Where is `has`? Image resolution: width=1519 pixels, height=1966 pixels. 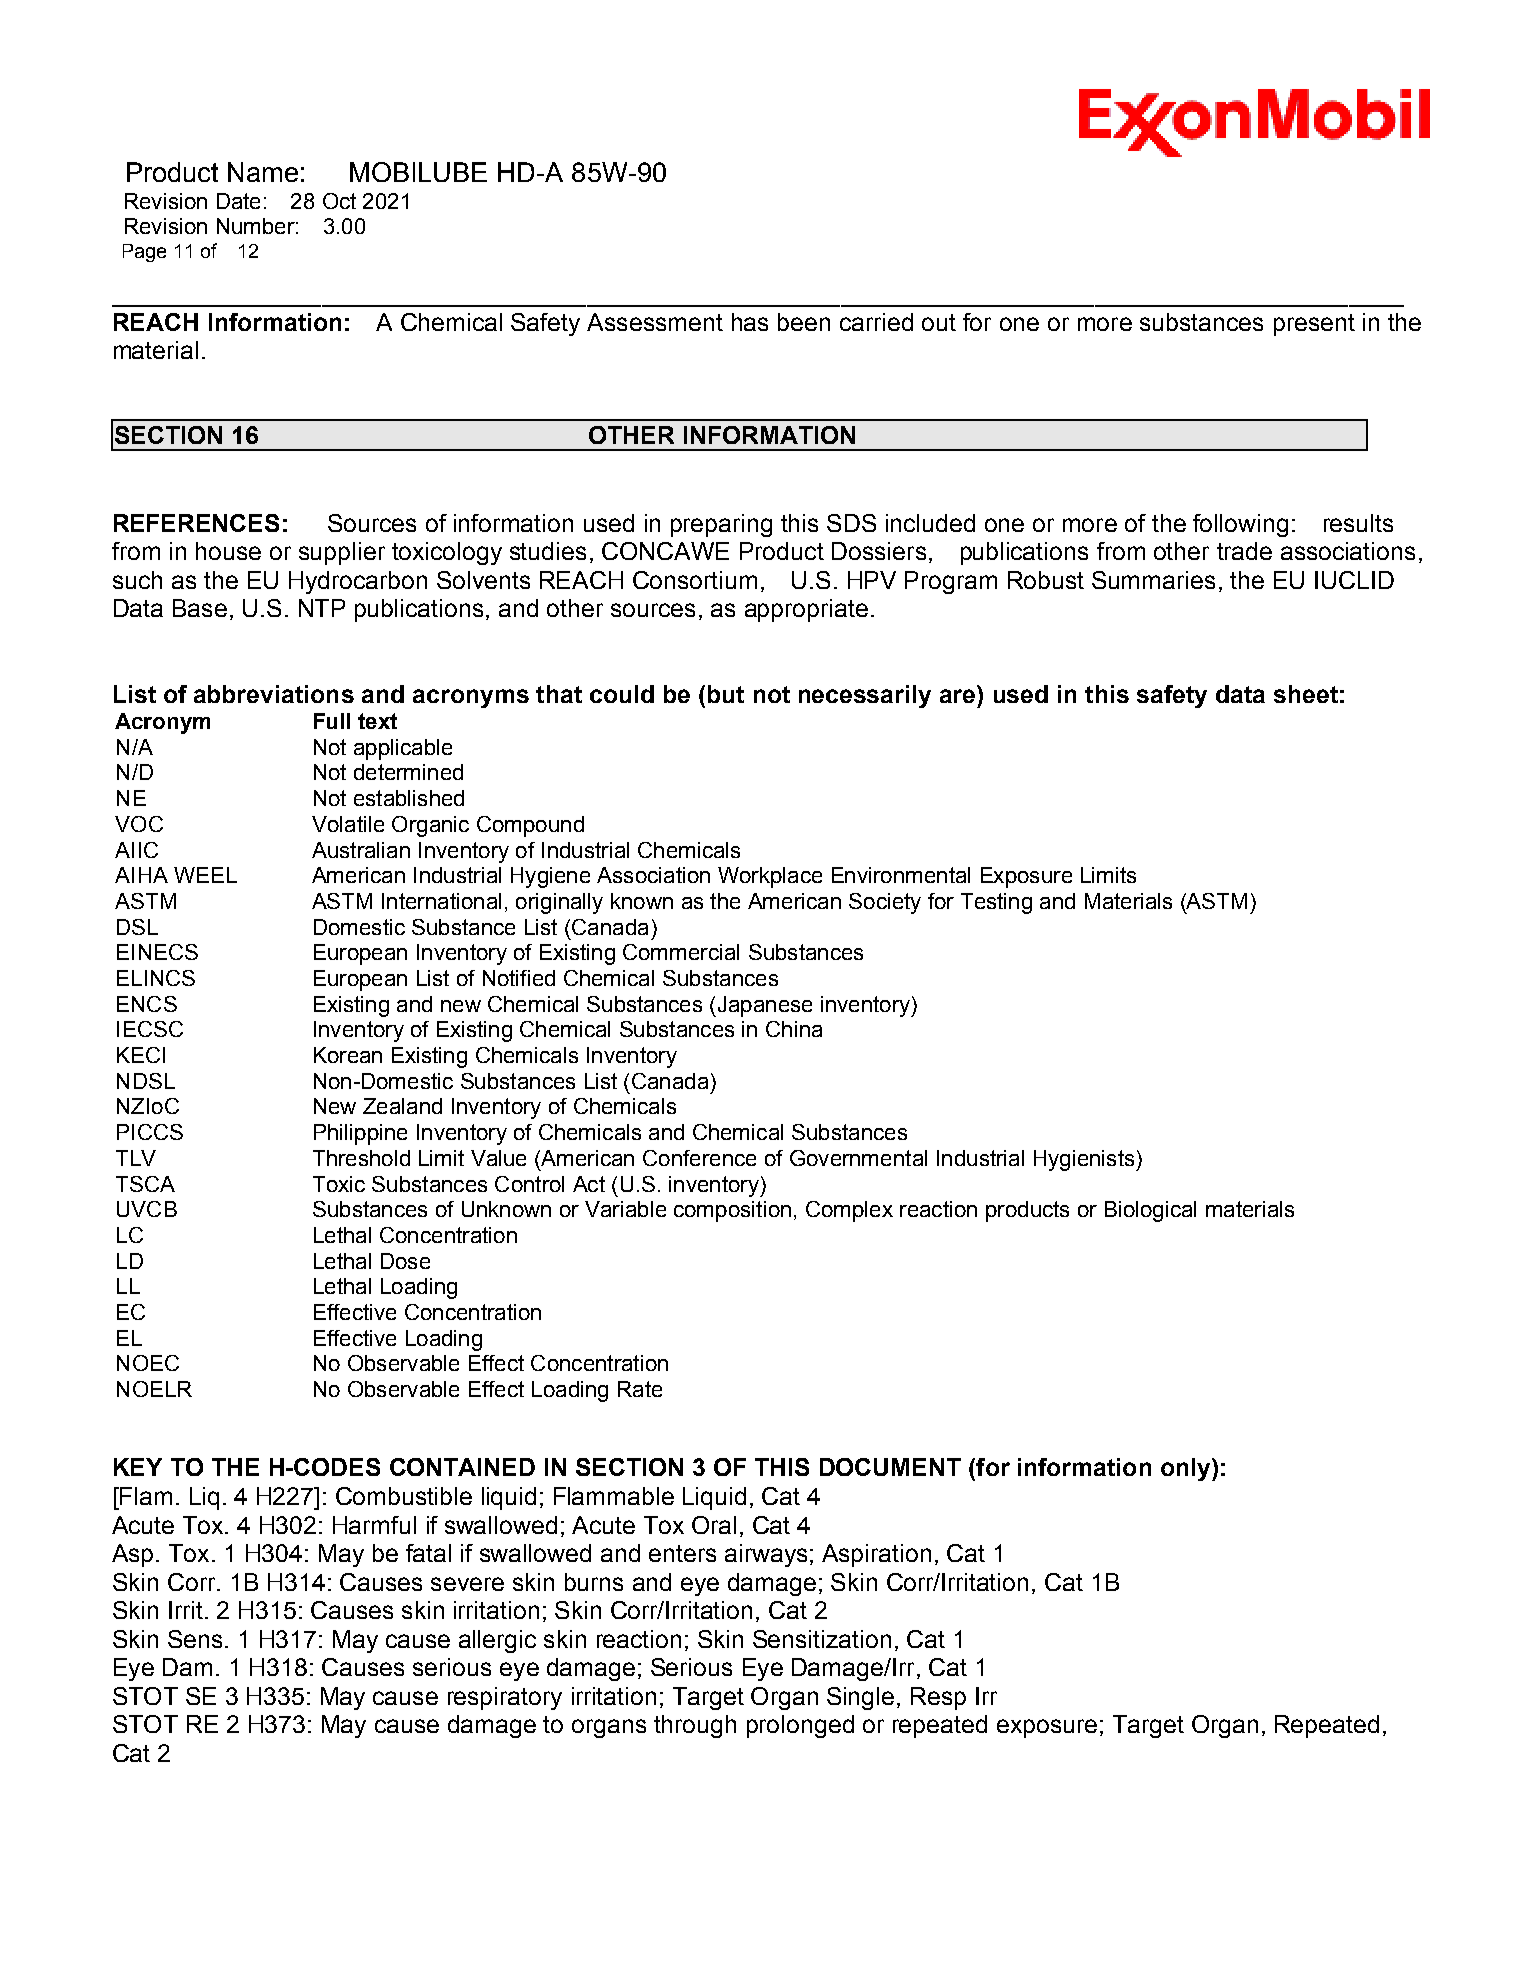
has is located at coordinates (750, 322).
